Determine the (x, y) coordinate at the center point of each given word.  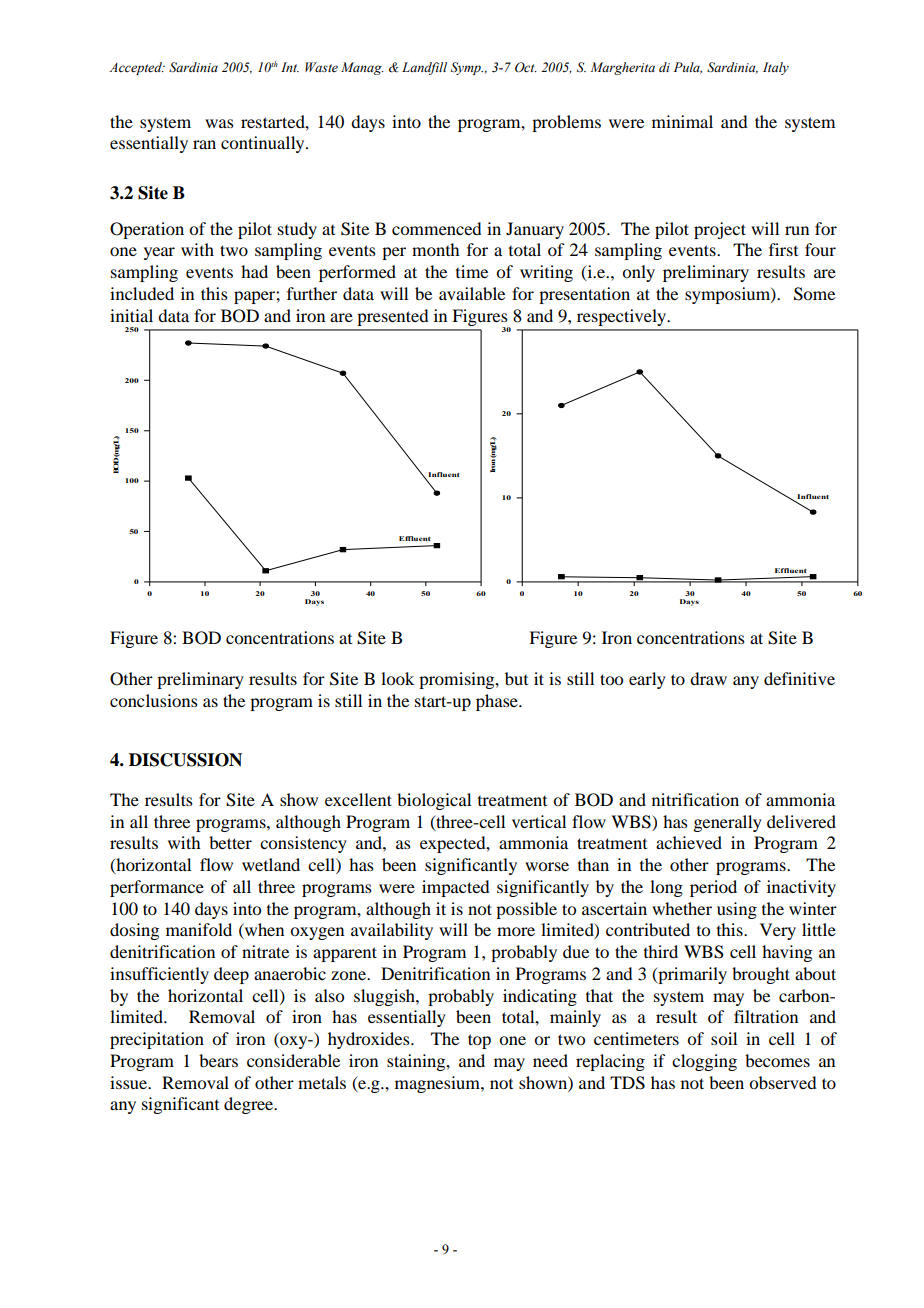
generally (727, 823)
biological (434, 801)
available (472, 293)
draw (708, 678)
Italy (776, 68)
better (230, 842)
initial (131, 315)
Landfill (424, 68)
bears (218, 1060)
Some (814, 294)
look (397, 678)
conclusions (154, 700)
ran (204, 144)
